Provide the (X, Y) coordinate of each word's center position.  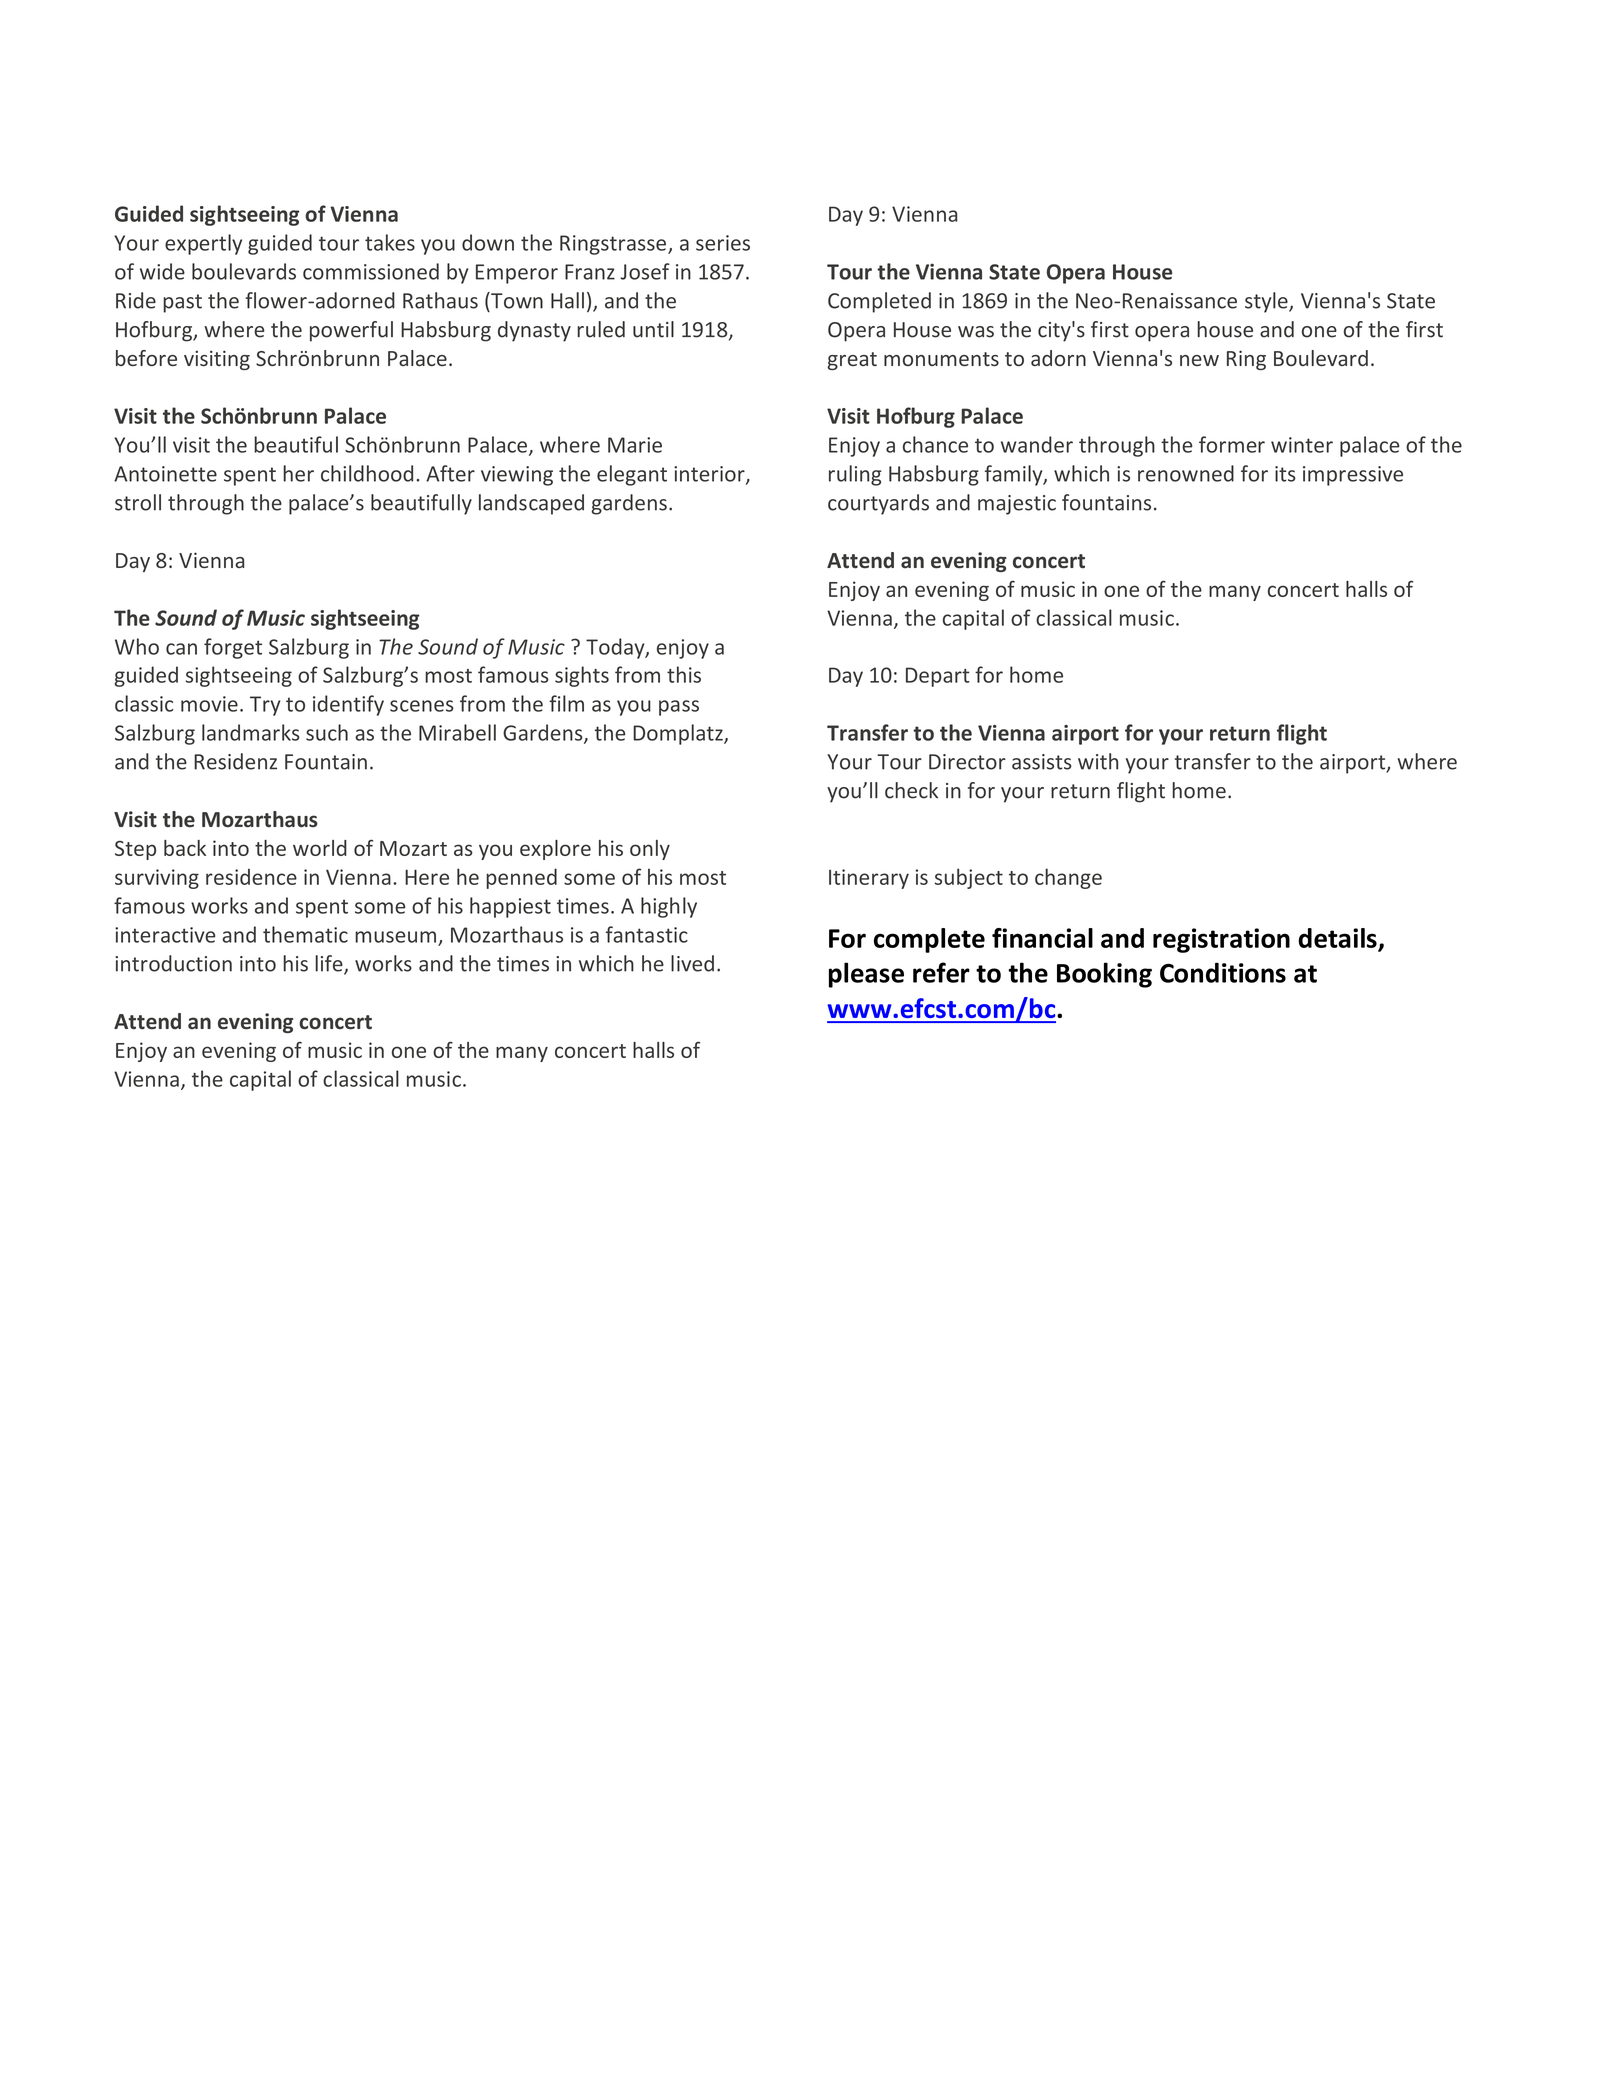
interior (710, 475)
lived (692, 963)
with (1098, 761)
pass (679, 708)
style (1267, 302)
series (723, 243)
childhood (367, 473)
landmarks (251, 732)
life (330, 964)
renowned (1186, 473)
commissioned (371, 271)
